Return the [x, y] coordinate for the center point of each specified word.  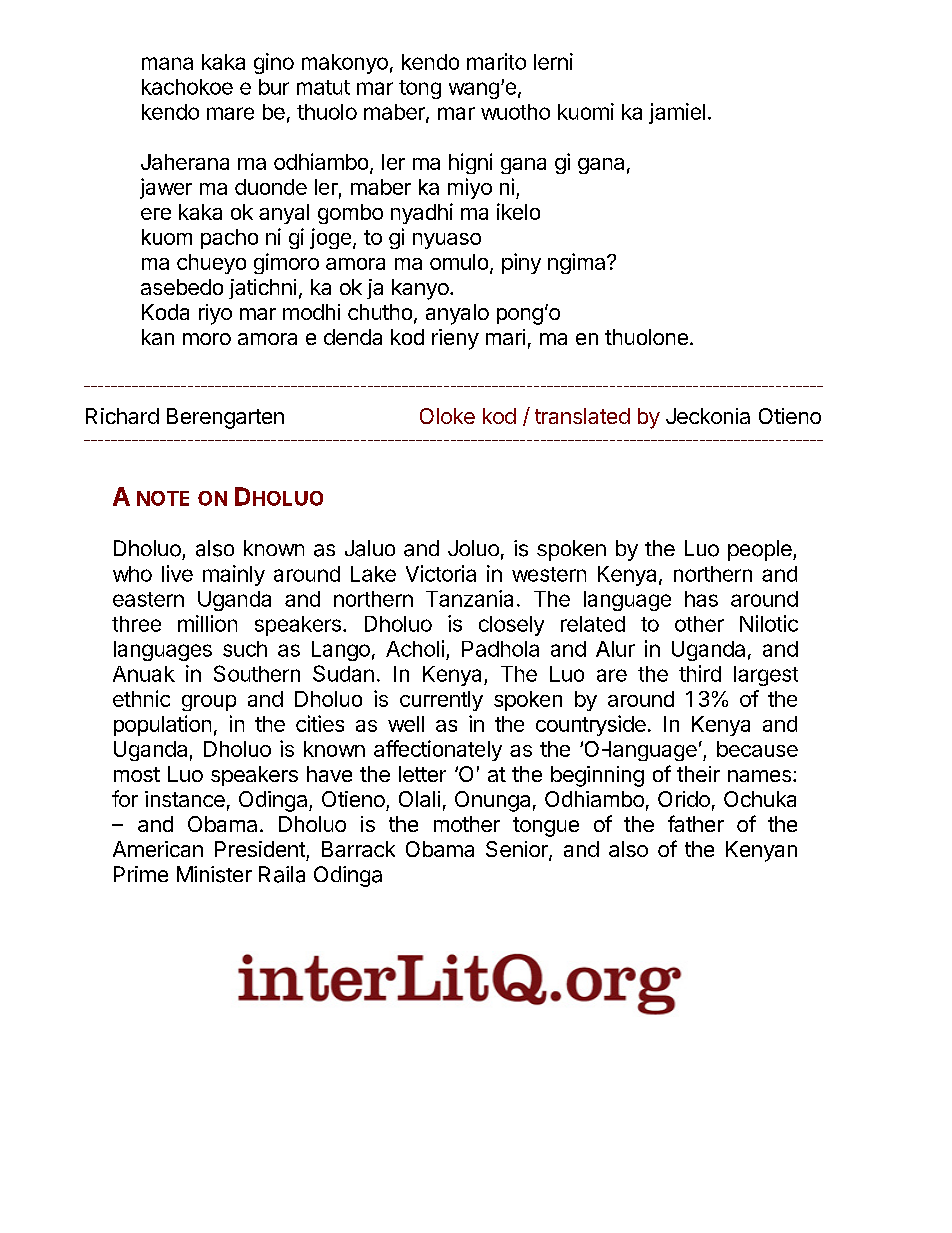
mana [167, 63]
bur [274, 87]
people [761, 550]
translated [582, 416]
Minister [214, 874]
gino [274, 63]
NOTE [163, 498]
